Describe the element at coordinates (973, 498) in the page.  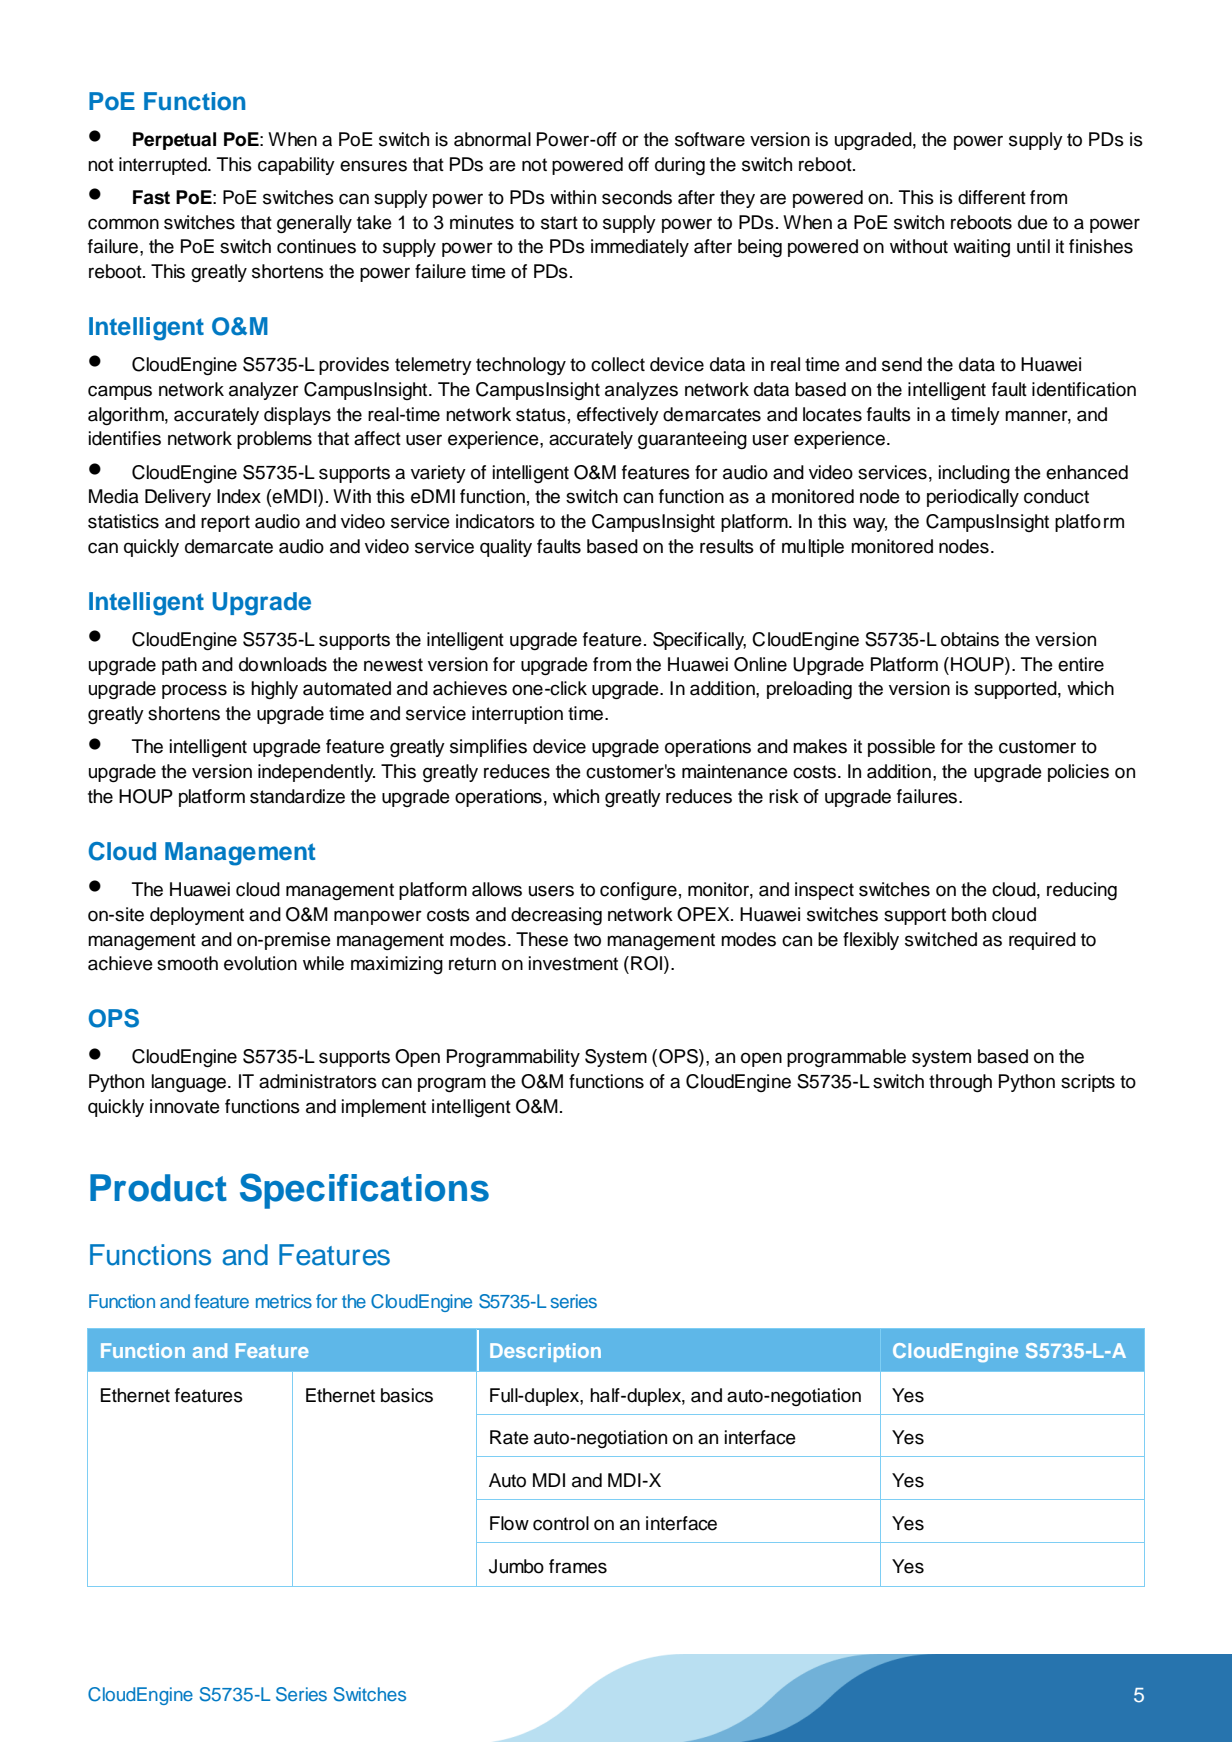
I see `periodically` at that location.
